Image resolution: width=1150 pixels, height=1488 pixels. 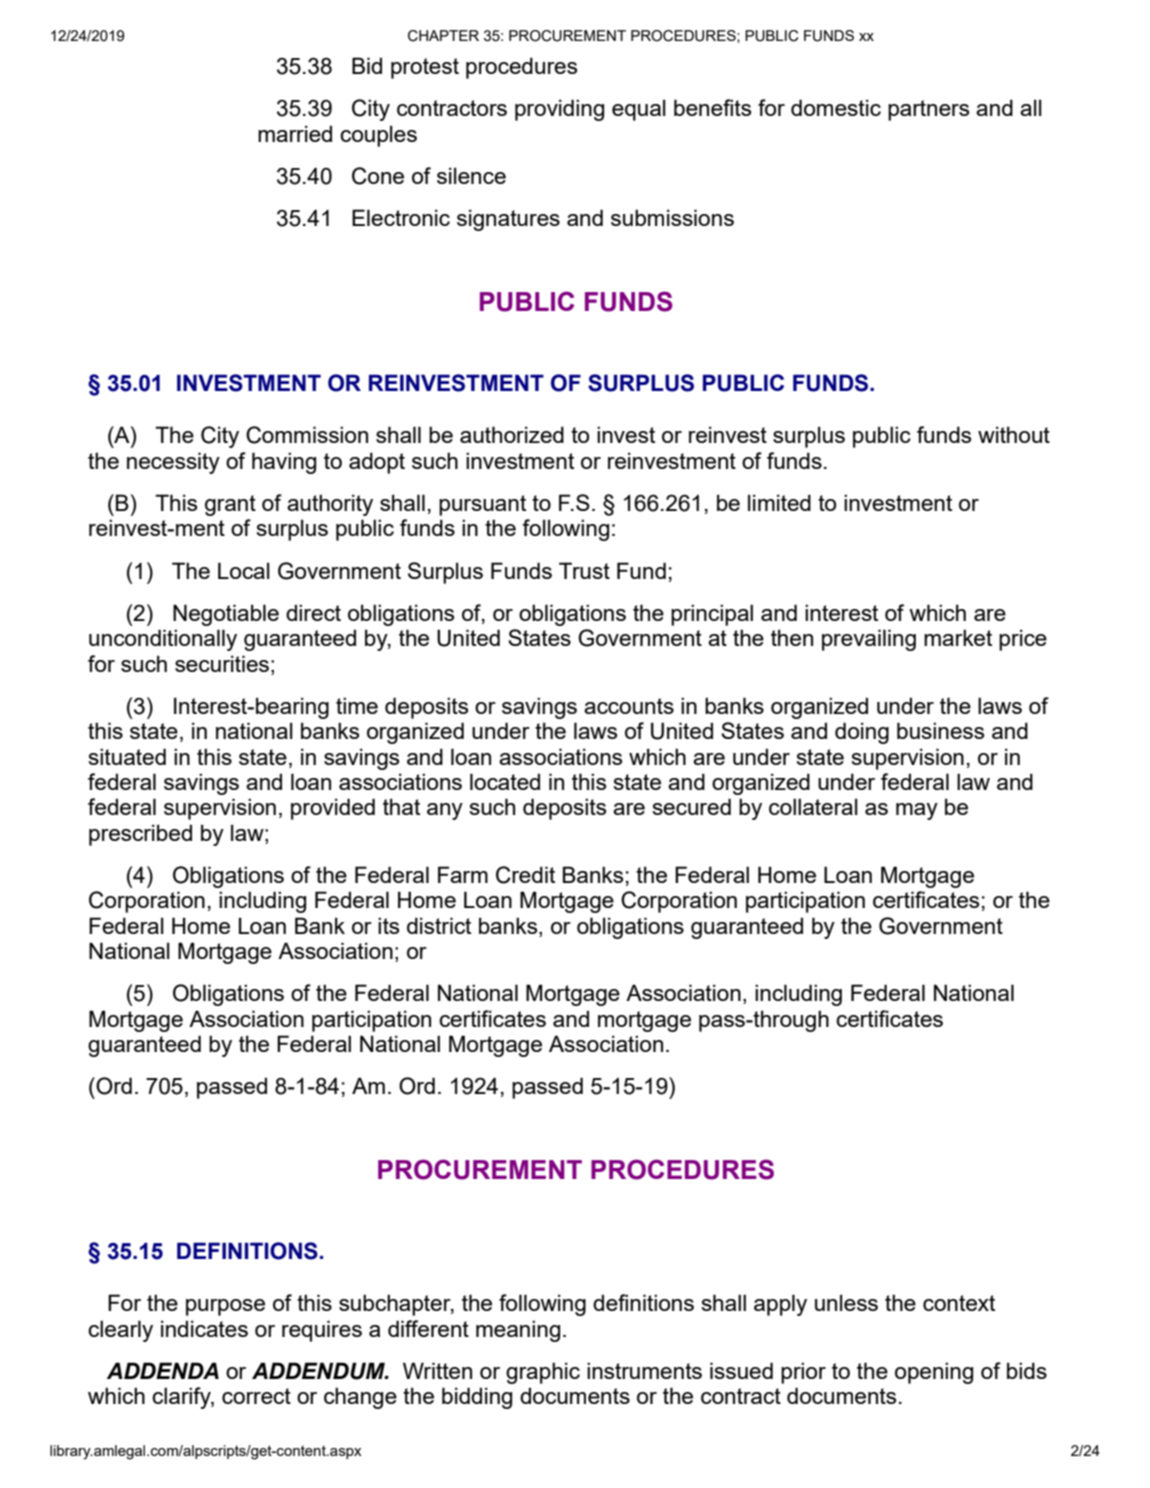 I want to click on partners, so click(x=928, y=110).
